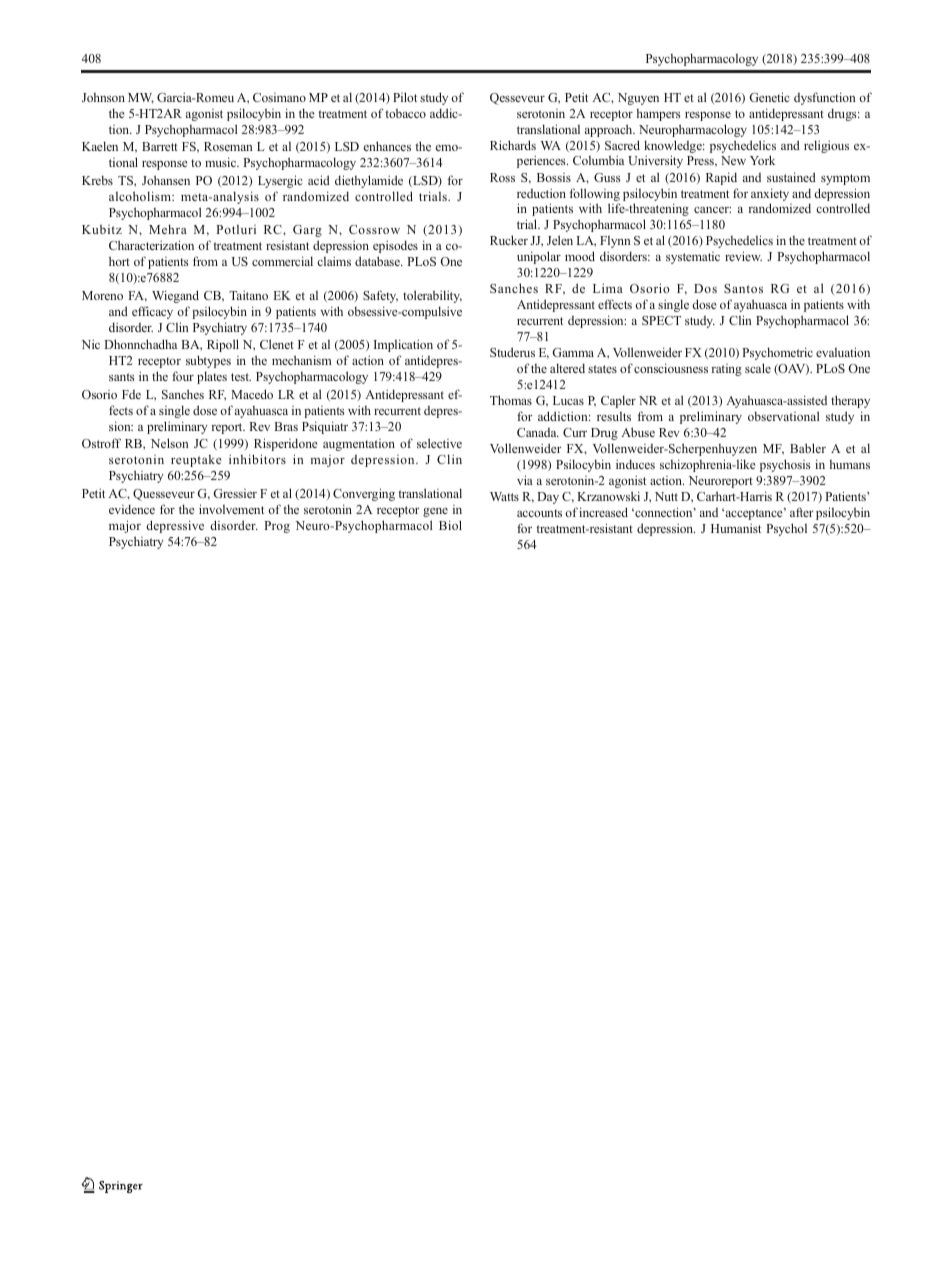  What do you see at coordinates (850, 401) in the image?
I see `therapy` at bounding box center [850, 401].
